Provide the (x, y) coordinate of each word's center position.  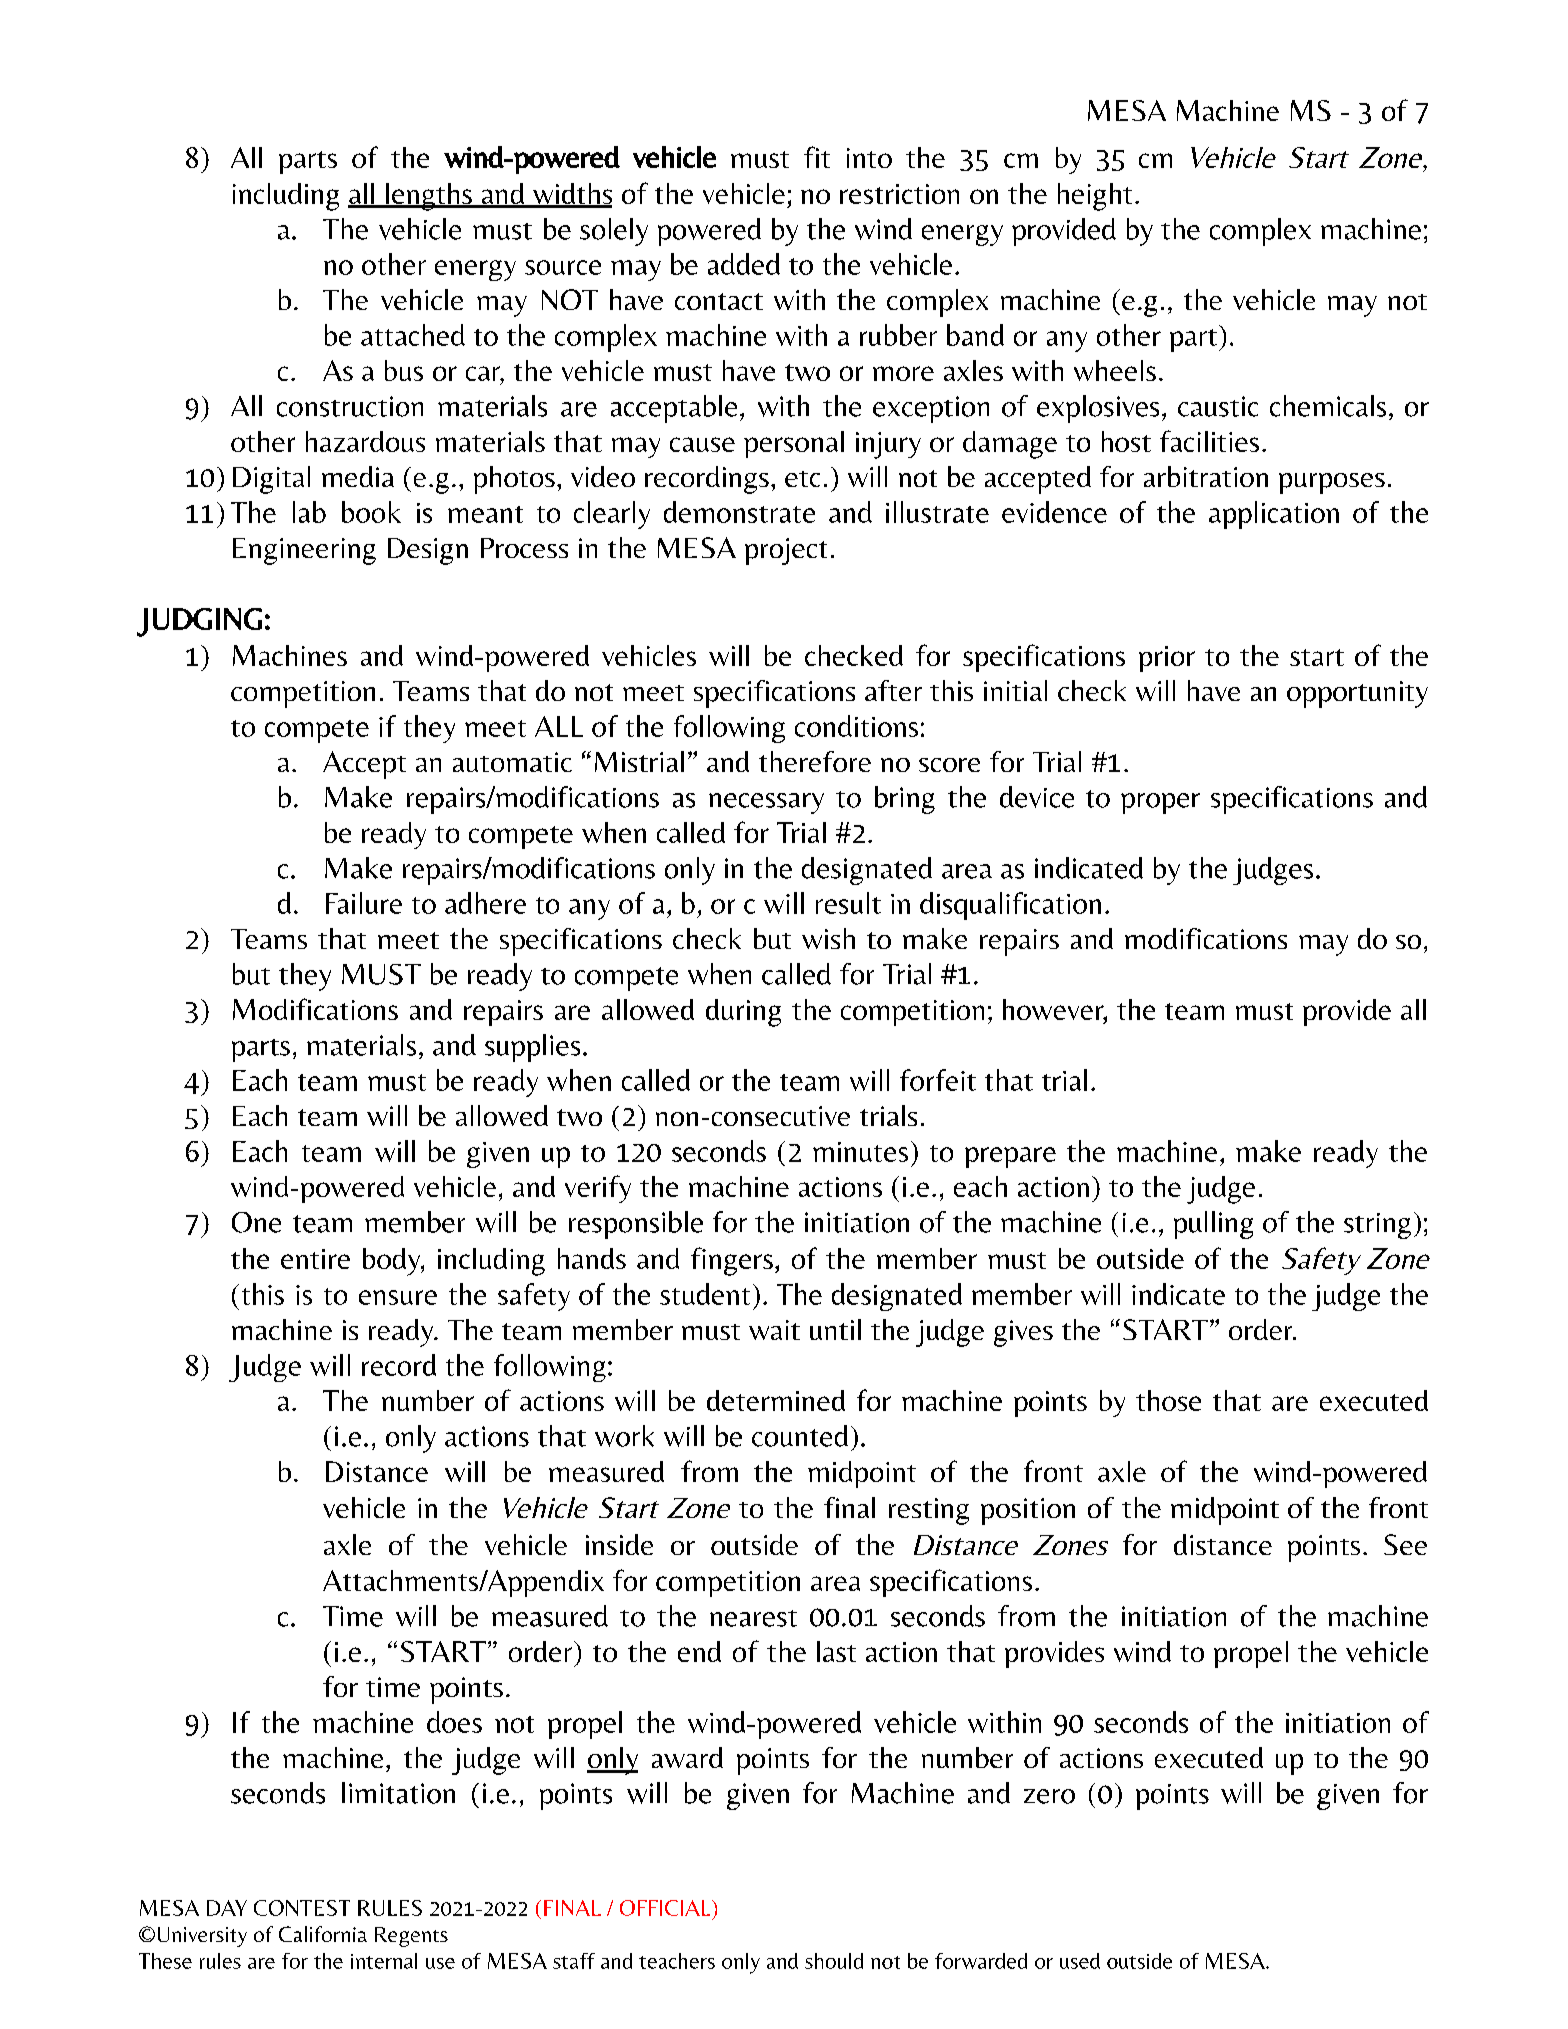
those (1168, 1400)
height (1095, 197)
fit (817, 157)
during (743, 1013)
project (786, 551)
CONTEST (302, 1908)
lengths (429, 197)
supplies (532, 1048)
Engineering (304, 551)
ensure (398, 1297)
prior (1167, 659)
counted (800, 1436)
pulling (1213, 1225)
